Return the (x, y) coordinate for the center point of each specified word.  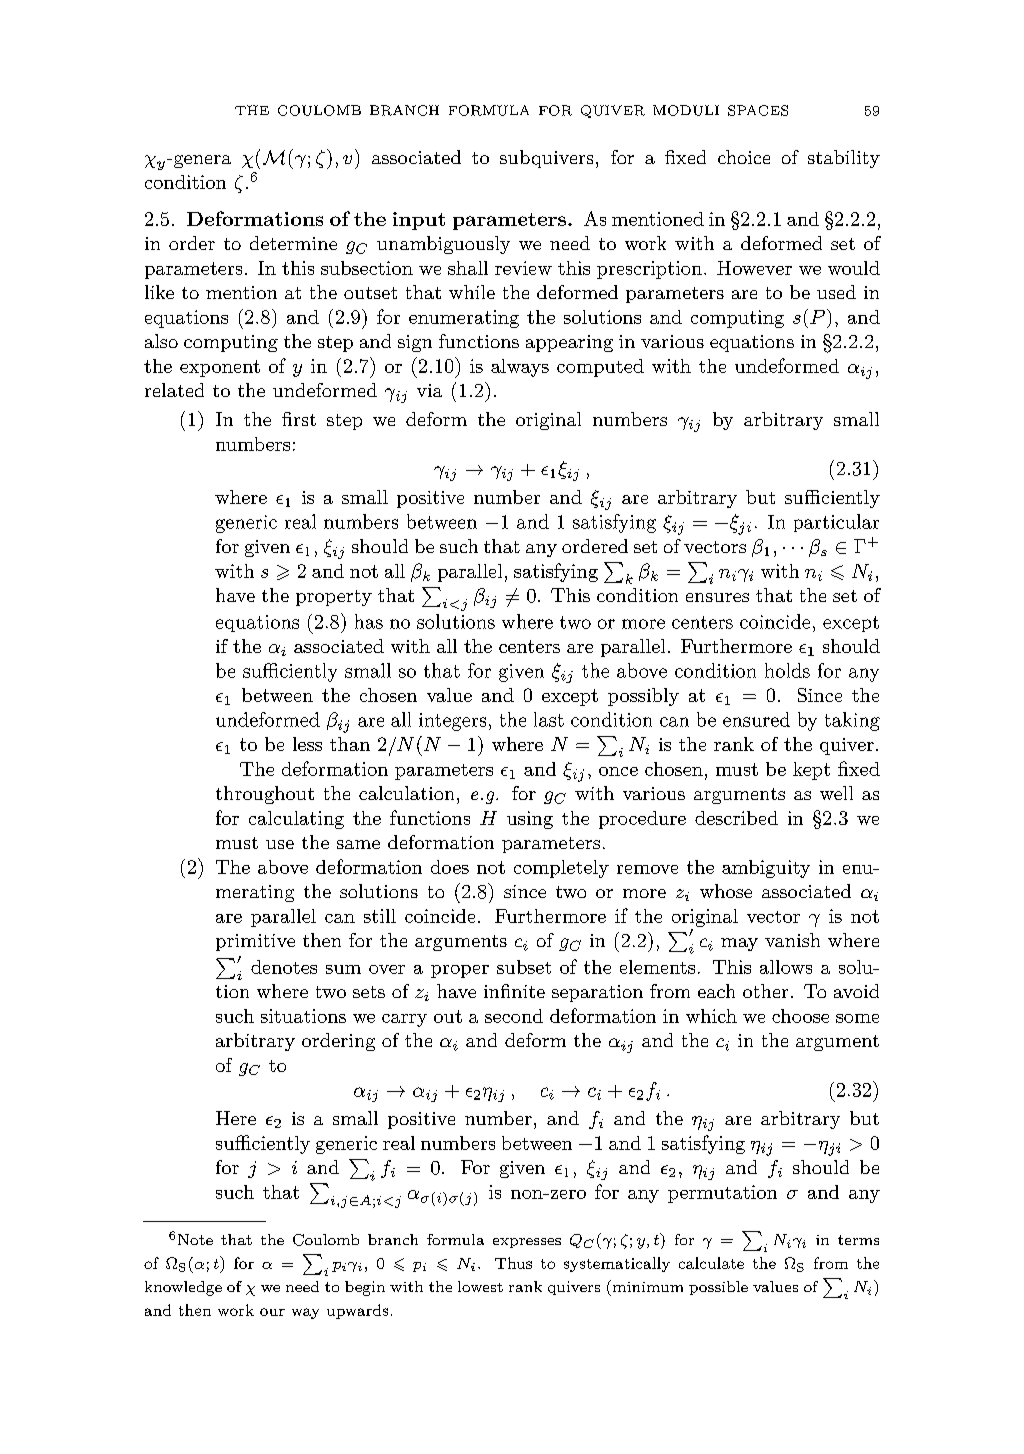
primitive (255, 942)
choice (744, 157)
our (272, 1312)
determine (293, 243)
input (419, 221)
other (765, 991)
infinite (514, 991)
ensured (756, 719)
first (299, 419)
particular (836, 523)
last (549, 719)
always (520, 368)
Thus (513, 1263)
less (307, 744)
